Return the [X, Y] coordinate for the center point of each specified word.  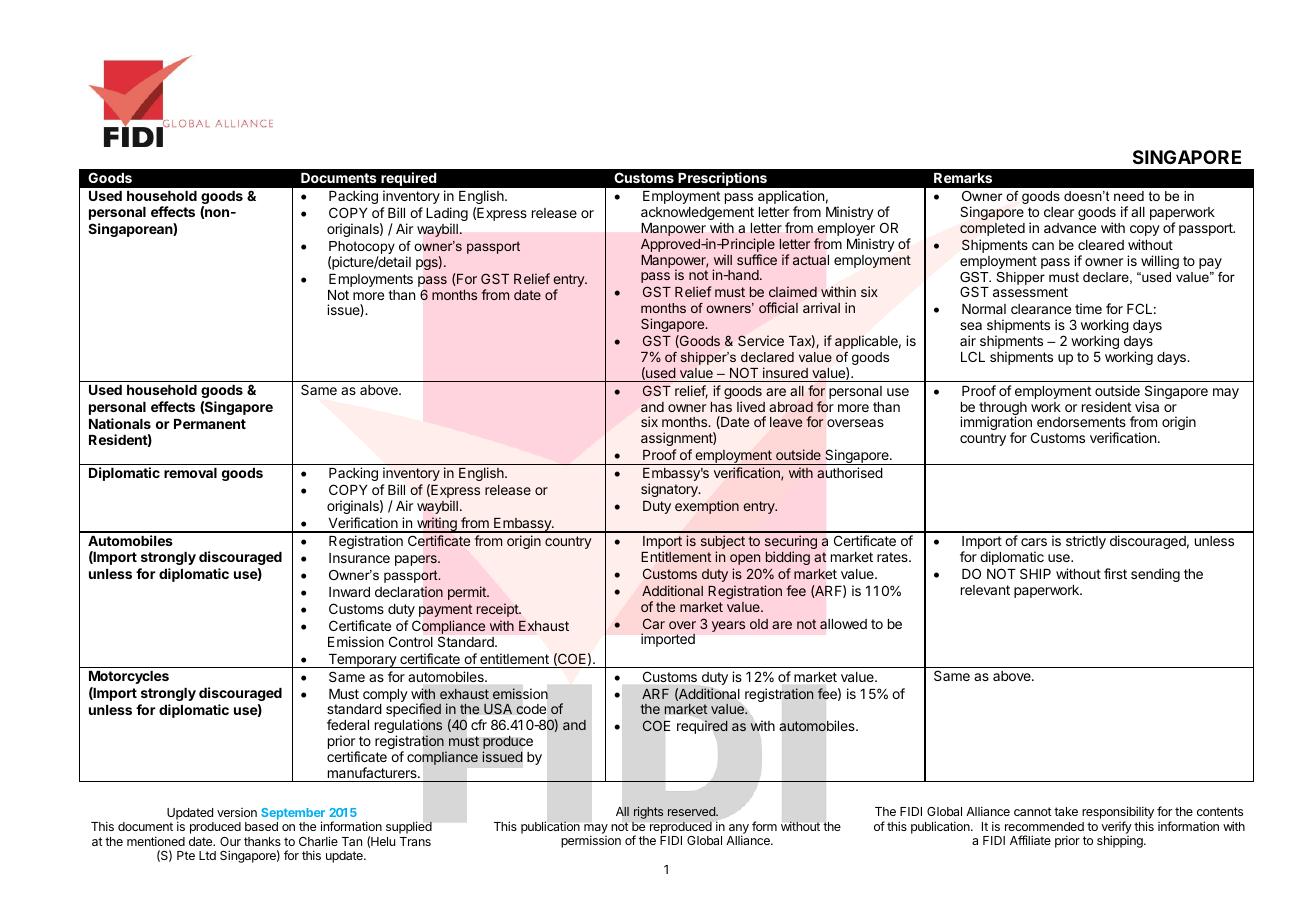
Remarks [963, 178]
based [261, 826]
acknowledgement [697, 215]
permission [591, 841]
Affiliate [1030, 840]
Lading [447, 215]
